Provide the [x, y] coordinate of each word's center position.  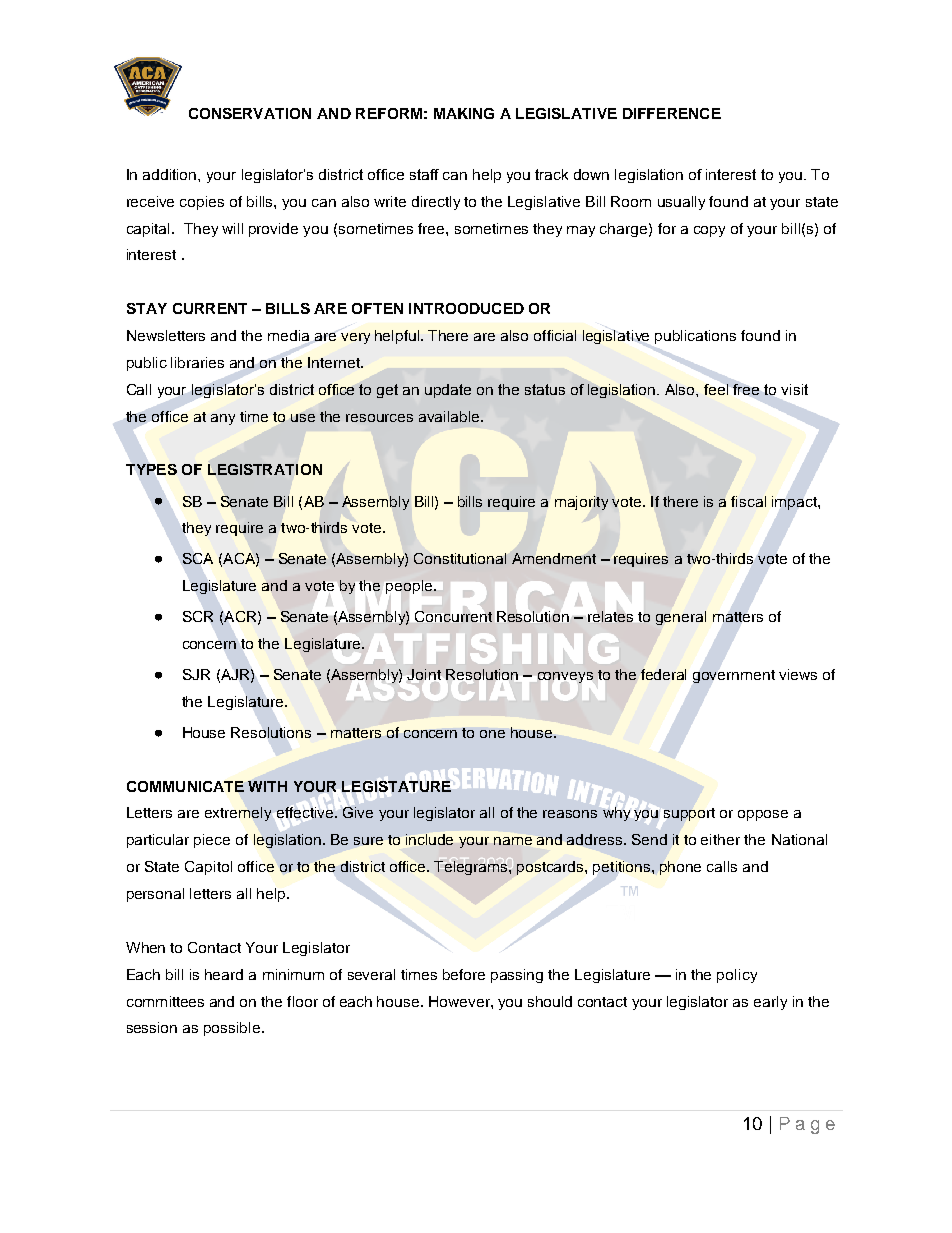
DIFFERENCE [672, 113]
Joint [424, 674]
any [223, 419]
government [734, 676]
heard [224, 974]
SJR [196, 674]
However [460, 1001]
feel [716, 389]
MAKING [464, 113]
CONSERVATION [250, 113]
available [450, 416]
